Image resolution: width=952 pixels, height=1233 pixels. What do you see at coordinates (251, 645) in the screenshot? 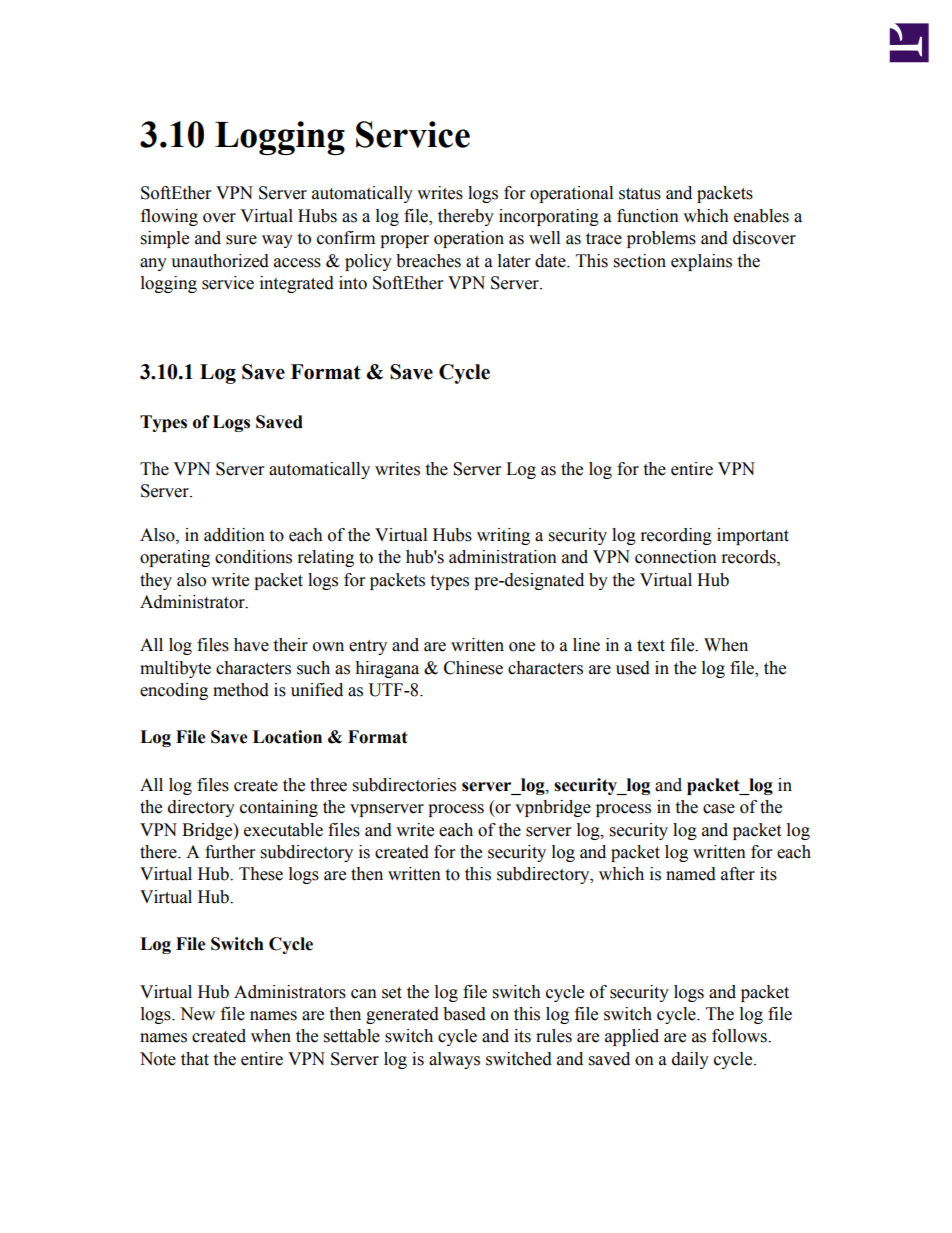
I see `have` at bounding box center [251, 645].
